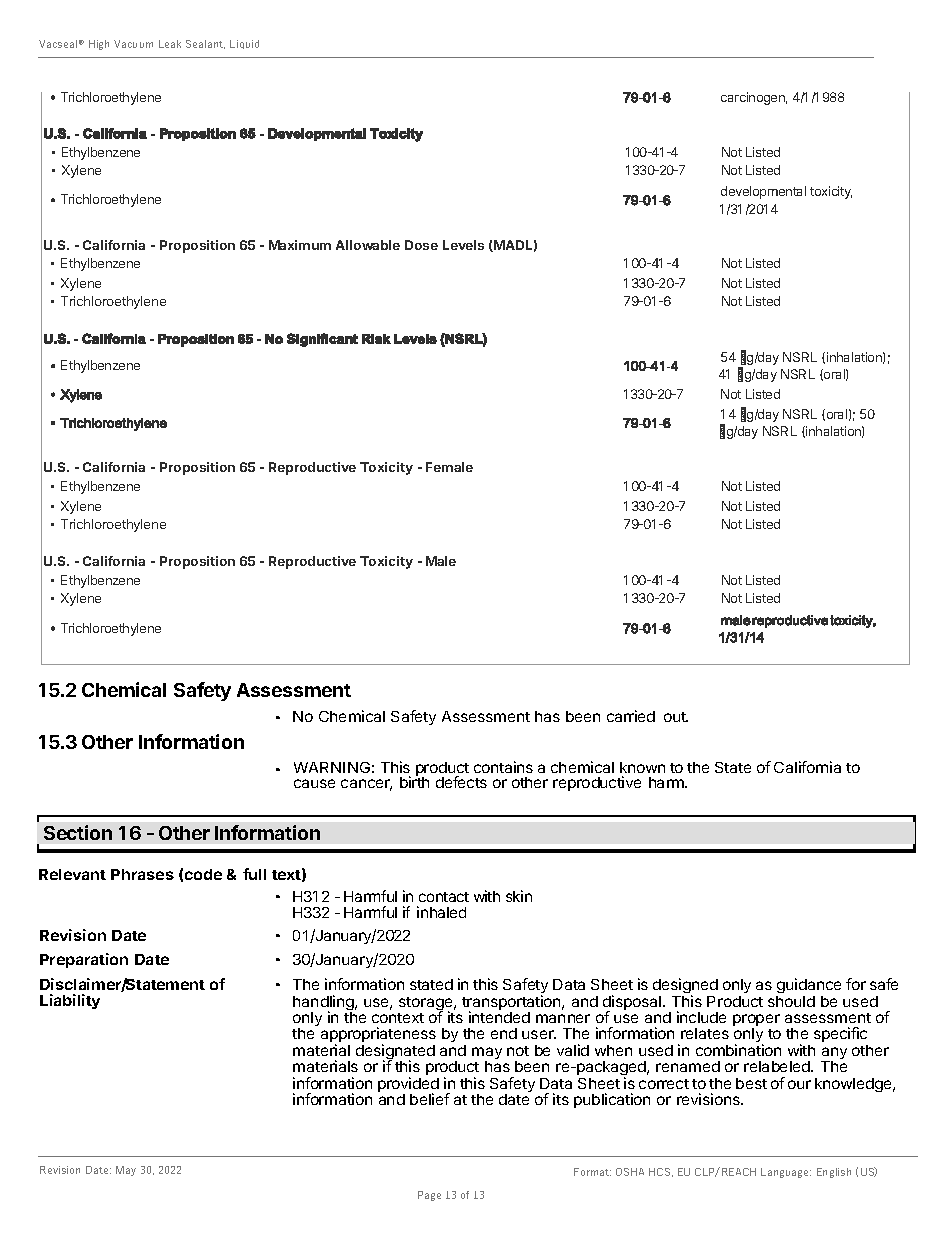 This screenshot has width=952, height=1233. What do you see at coordinates (808, 987) in the screenshot?
I see `guidance` at bounding box center [808, 987].
